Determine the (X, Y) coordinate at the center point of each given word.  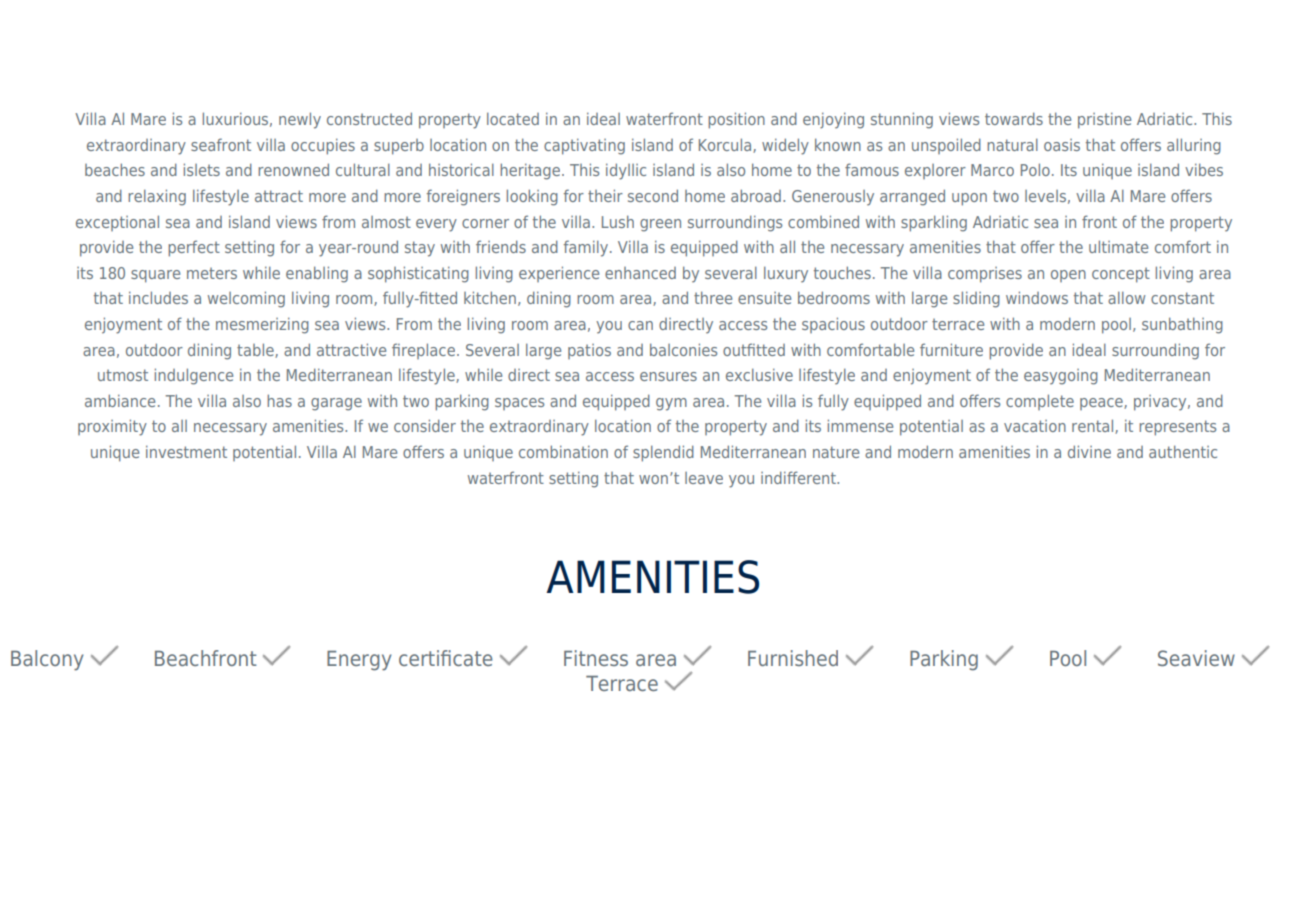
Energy (359, 661)
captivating (584, 146)
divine (1089, 451)
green (660, 225)
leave (704, 478)
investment (186, 451)
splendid (663, 453)
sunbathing (1182, 325)
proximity (112, 427)
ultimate (1118, 246)
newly (300, 120)
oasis (1062, 145)
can (640, 325)
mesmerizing (262, 325)
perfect (194, 248)
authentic (1183, 451)
